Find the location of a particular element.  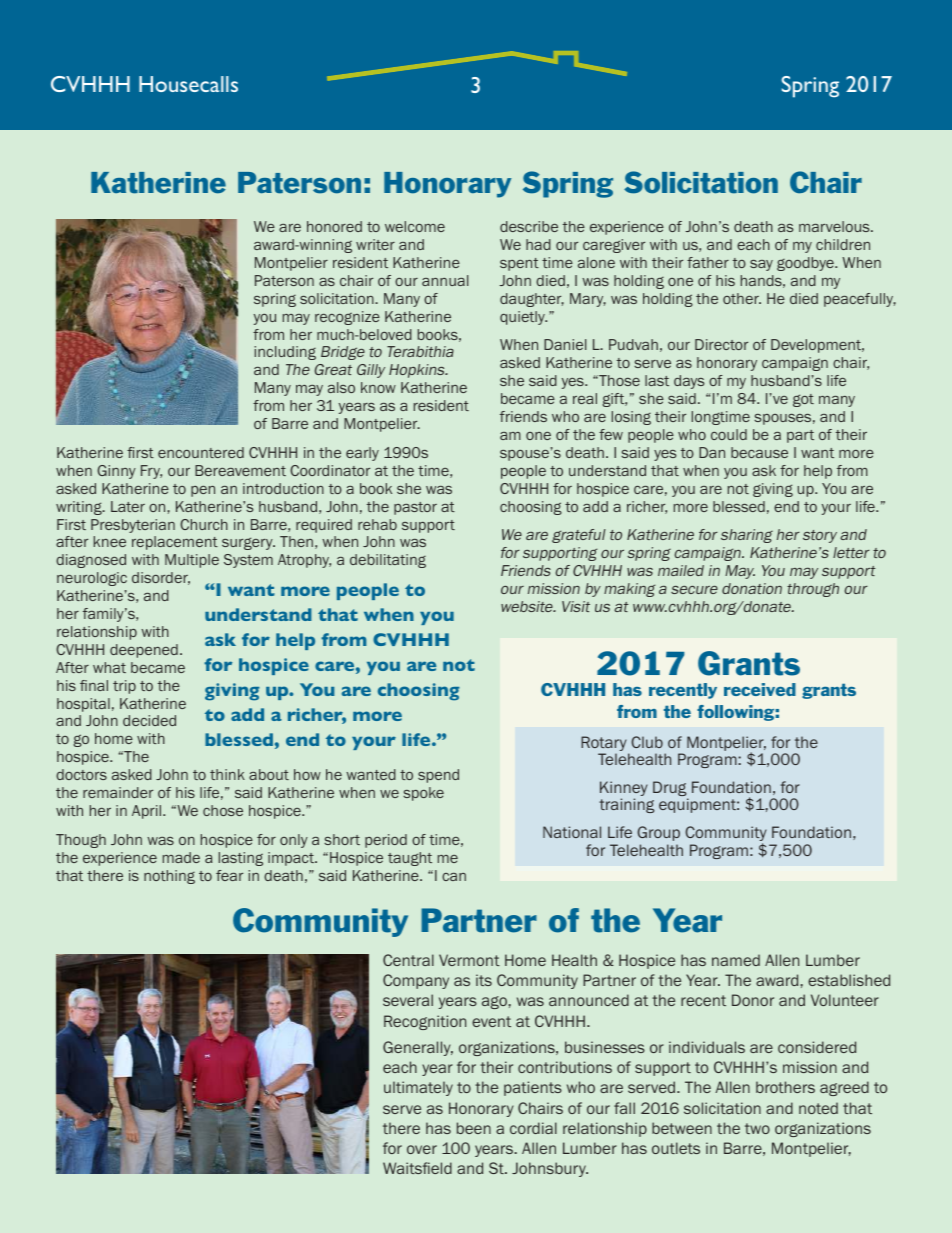

say is located at coordinates (761, 265).
